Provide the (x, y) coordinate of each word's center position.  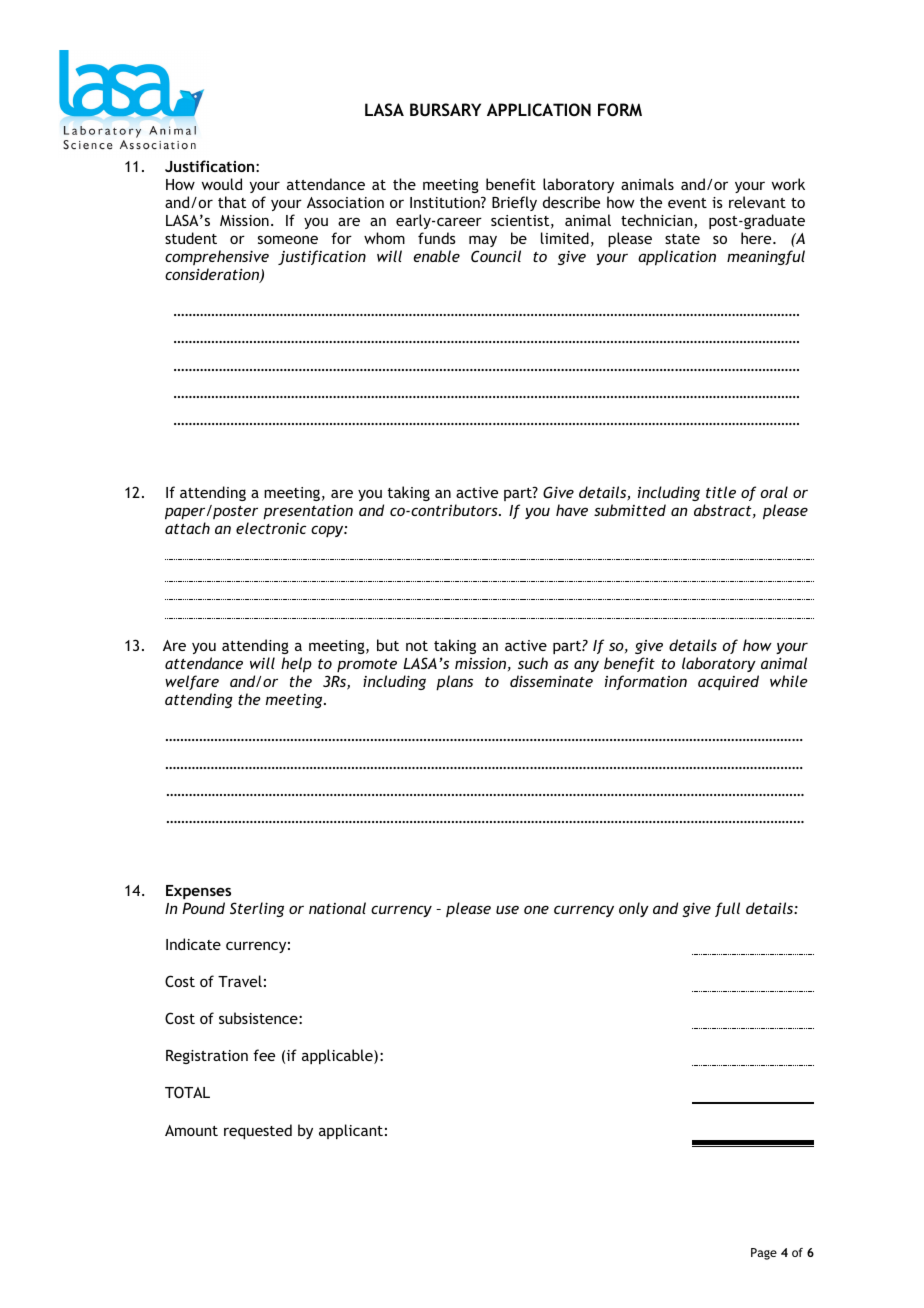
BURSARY (445, 109)
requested (258, 1131)
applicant (351, 1131)
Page (764, 1254)
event (687, 203)
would (222, 184)
